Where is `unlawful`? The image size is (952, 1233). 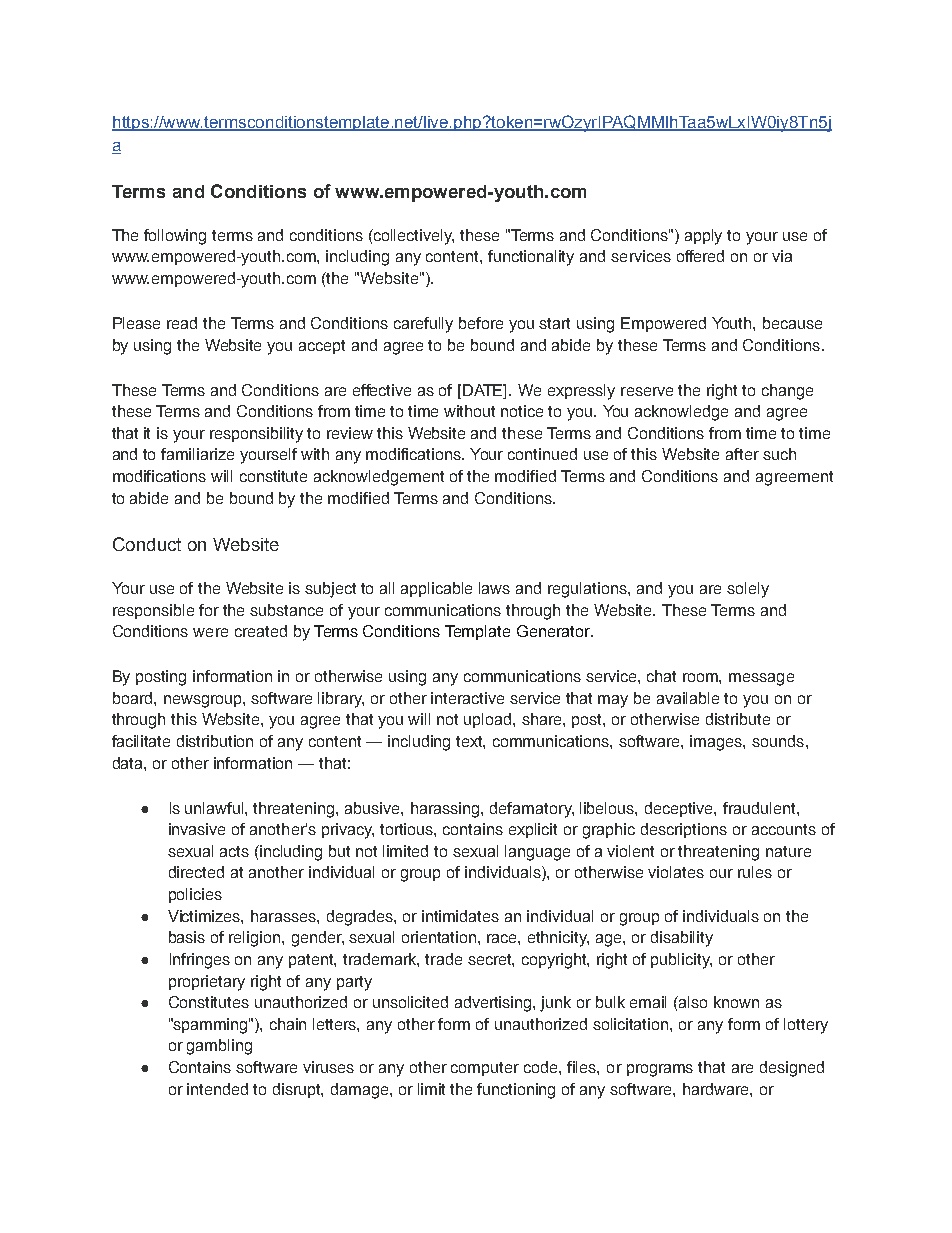
unlawful is located at coordinates (215, 808).
